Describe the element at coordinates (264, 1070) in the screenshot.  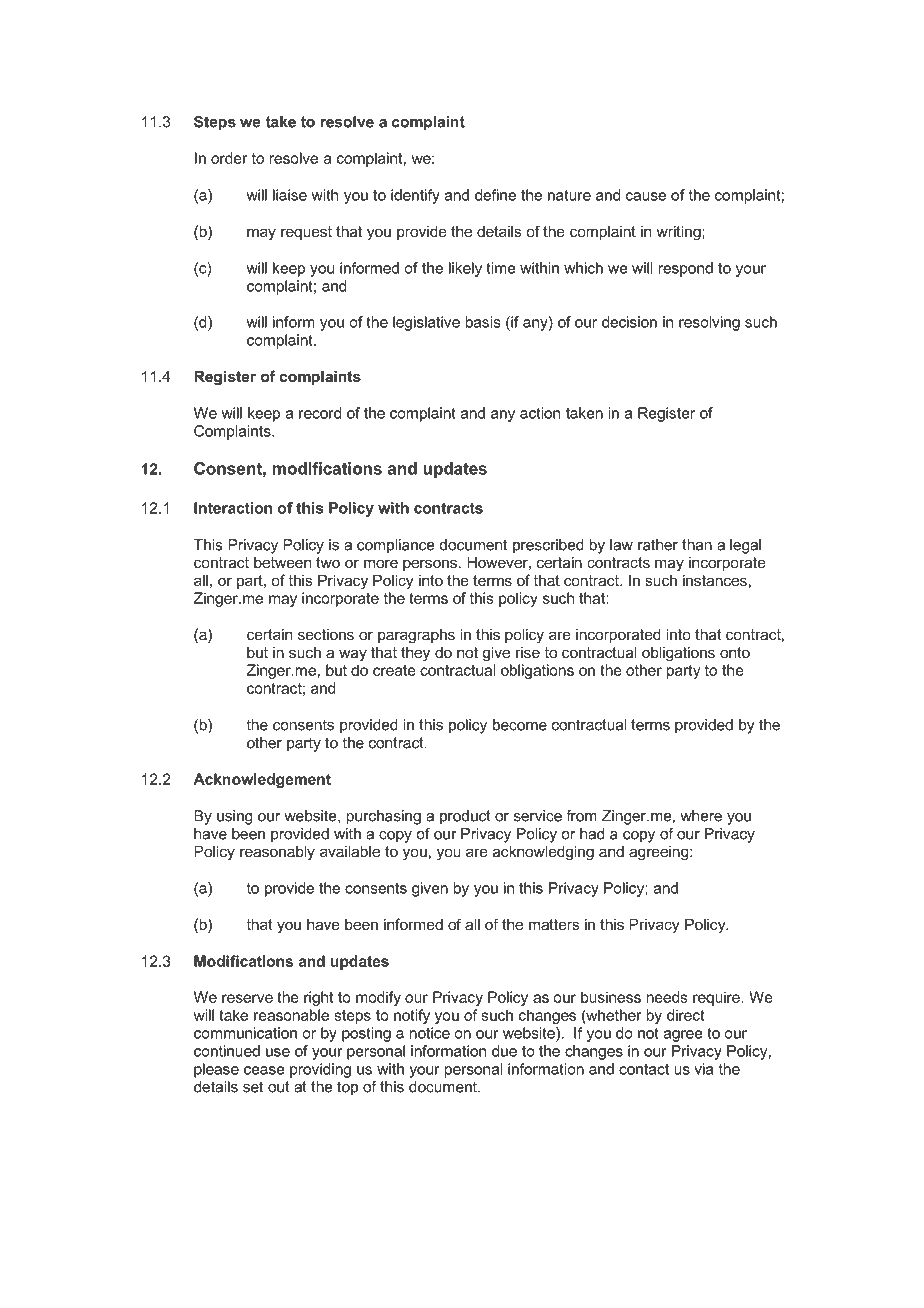
I see `cease` at that location.
